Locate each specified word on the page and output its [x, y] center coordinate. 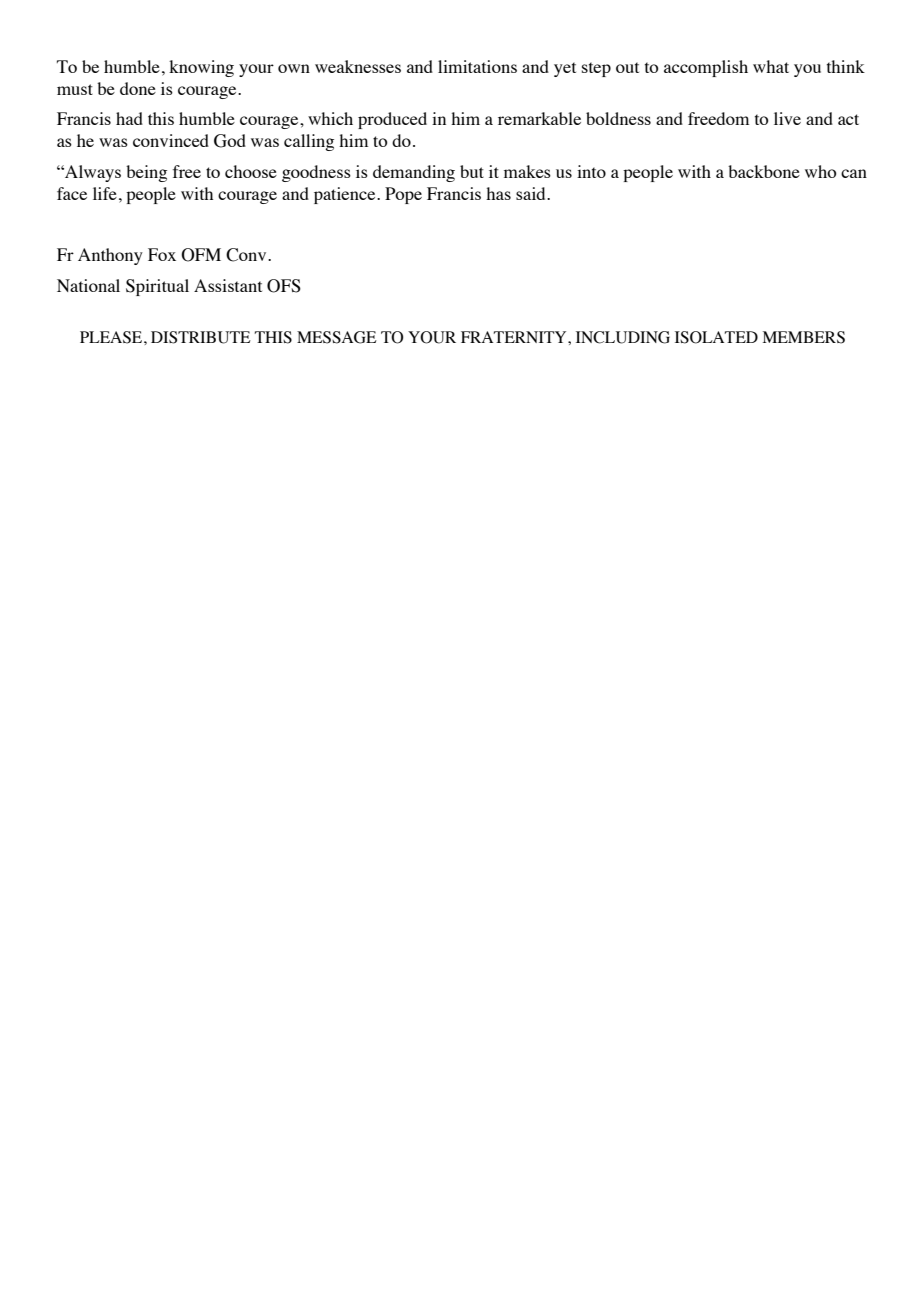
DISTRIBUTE [201, 337]
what [771, 66]
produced [392, 120]
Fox [162, 254]
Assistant [228, 285]
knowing [201, 68]
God [230, 141]
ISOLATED [716, 337]
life [105, 193]
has [498, 193]
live [787, 118]
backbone [764, 171]
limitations [477, 66]
